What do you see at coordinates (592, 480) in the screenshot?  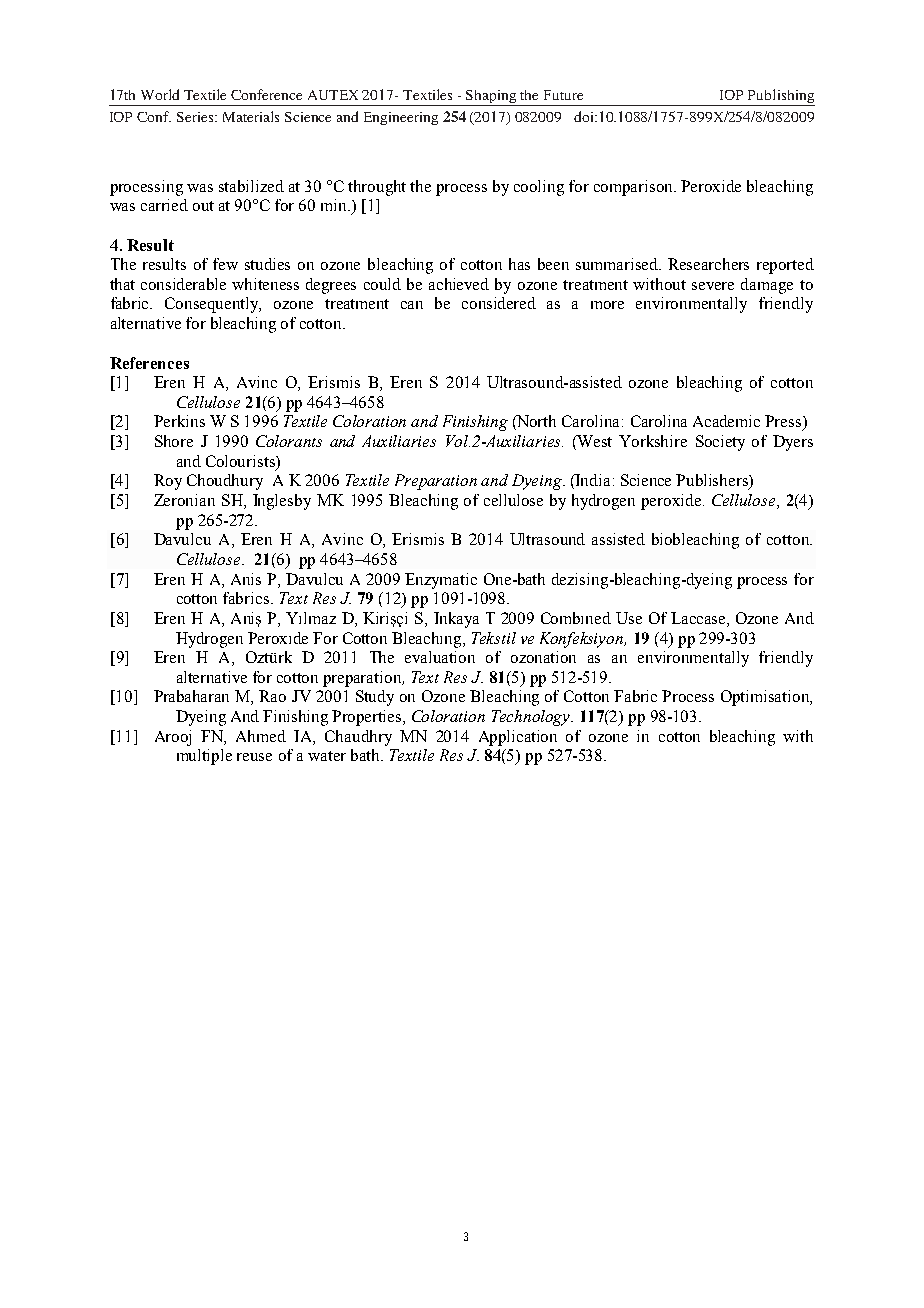 I see `India` at bounding box center [592, 480].
